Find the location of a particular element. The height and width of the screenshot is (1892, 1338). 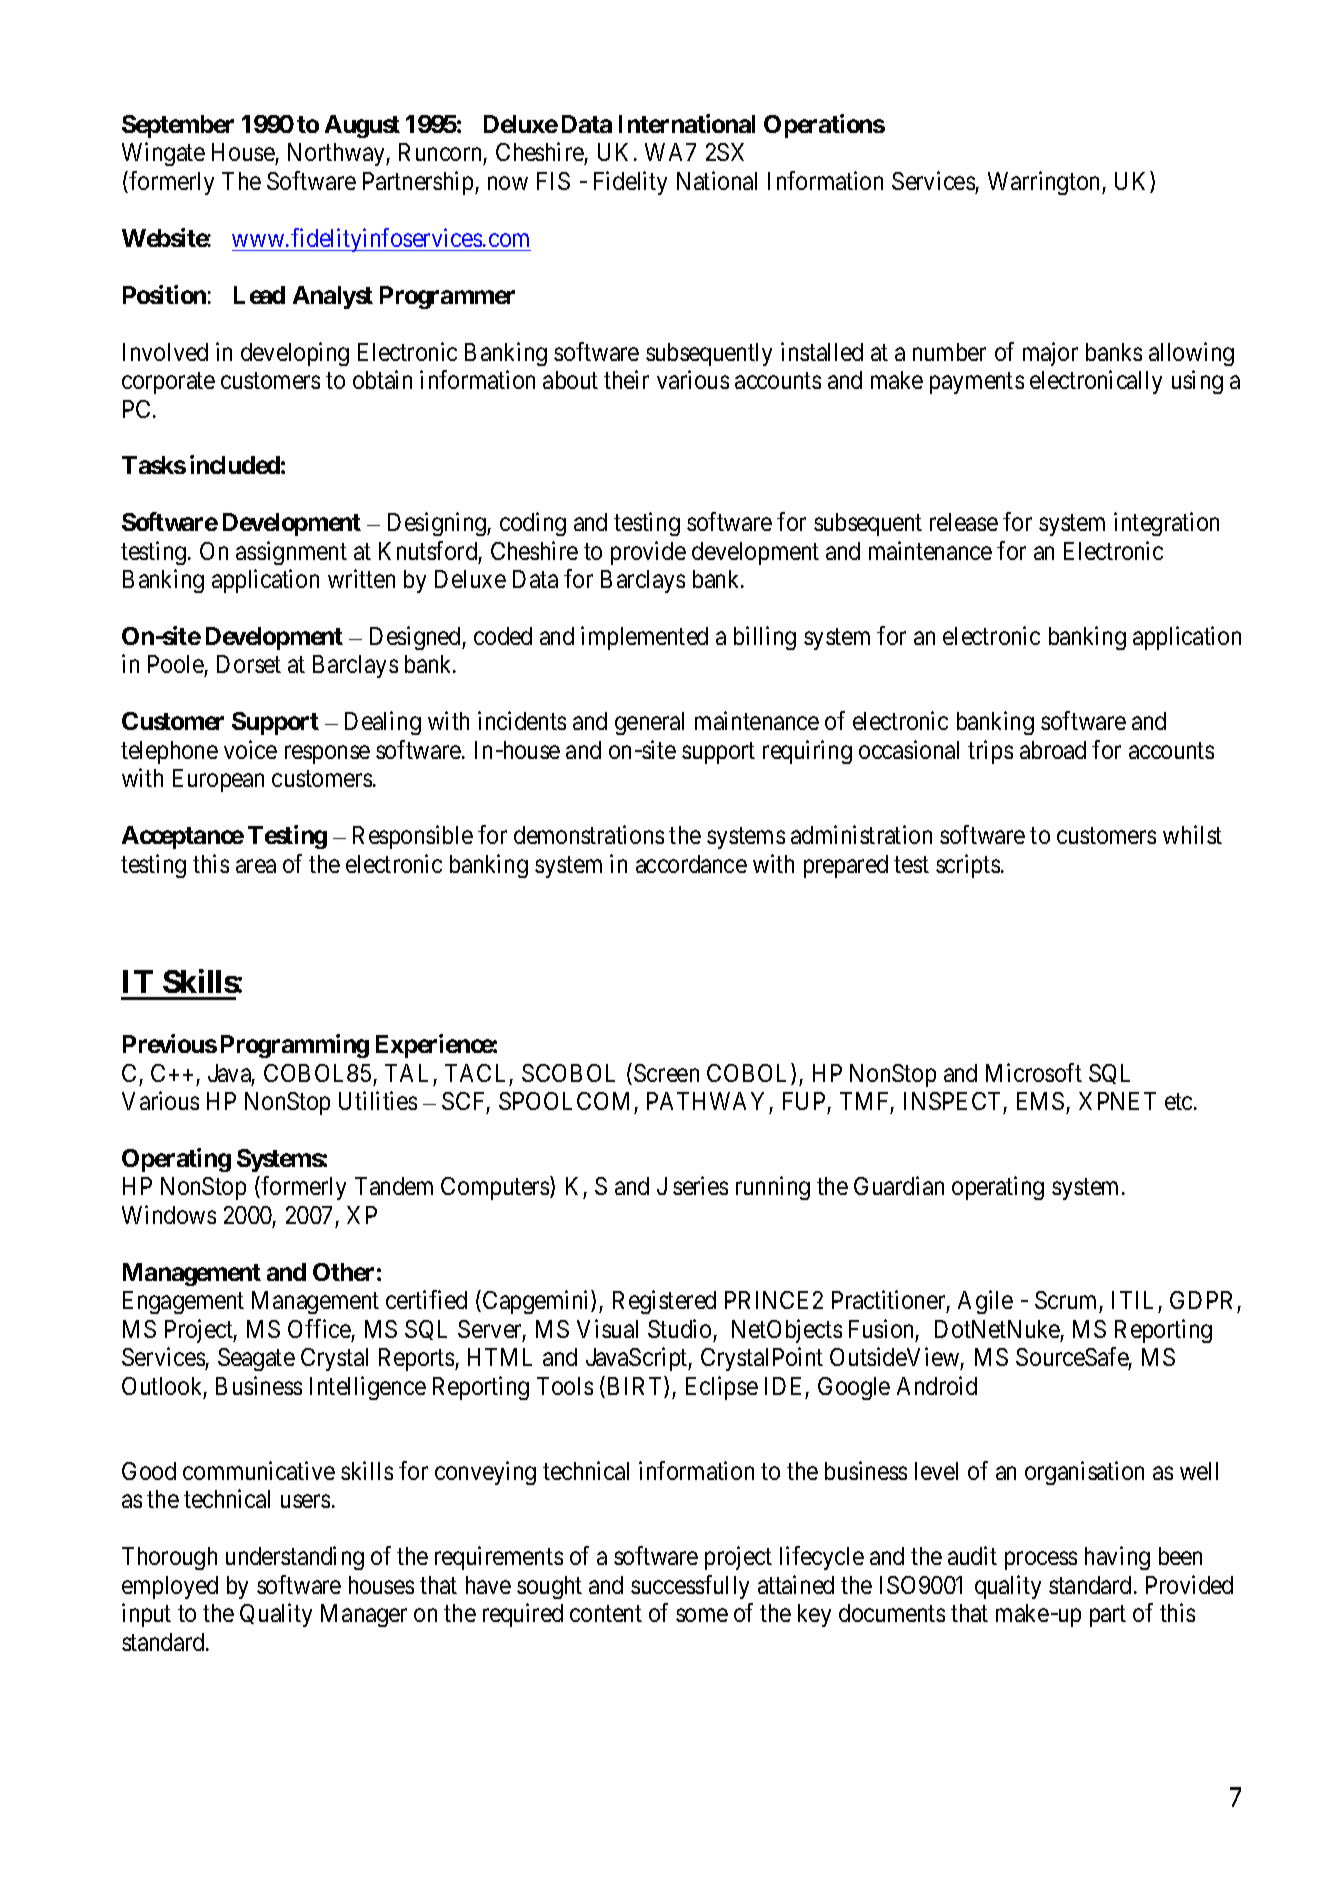

Programming is located at coordinates (295, 1046).
